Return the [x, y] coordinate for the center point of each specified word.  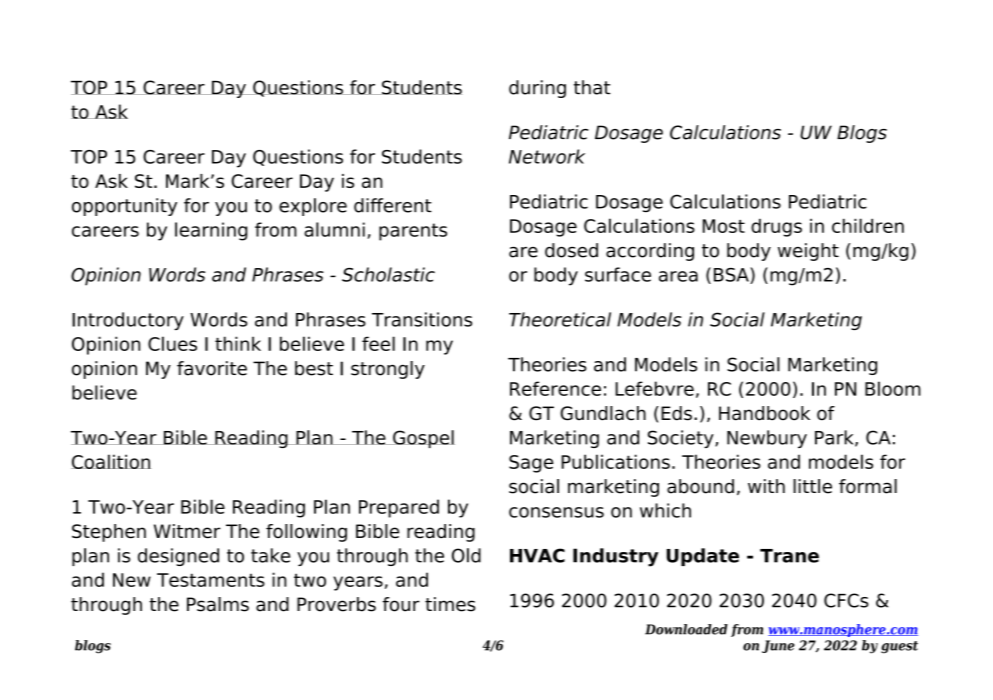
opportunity [124, 207]
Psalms [218, 604]
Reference [555, 388]
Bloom [893, 388]
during [537, 89]
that [592, 87]
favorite [212, 368]
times [450, 604]
